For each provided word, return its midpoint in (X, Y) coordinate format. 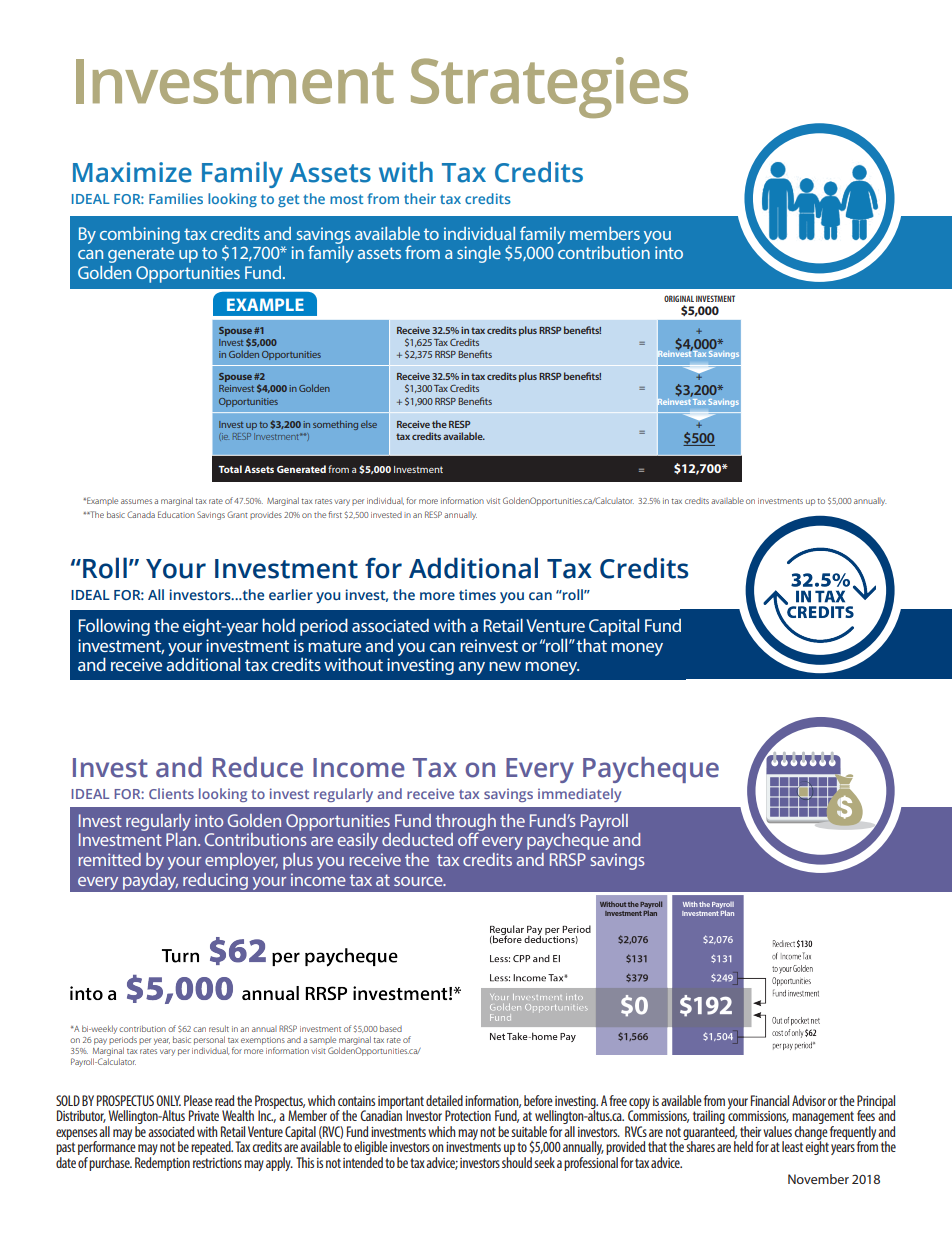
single (479, 254)
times (477, 594)
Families (176, 198)
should (517, 1162)
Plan (182, 839)
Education (176, 514)
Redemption (162, 1164)
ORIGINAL (679, 298)
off (469, 838)
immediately (579, 795)
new (505, 666)
